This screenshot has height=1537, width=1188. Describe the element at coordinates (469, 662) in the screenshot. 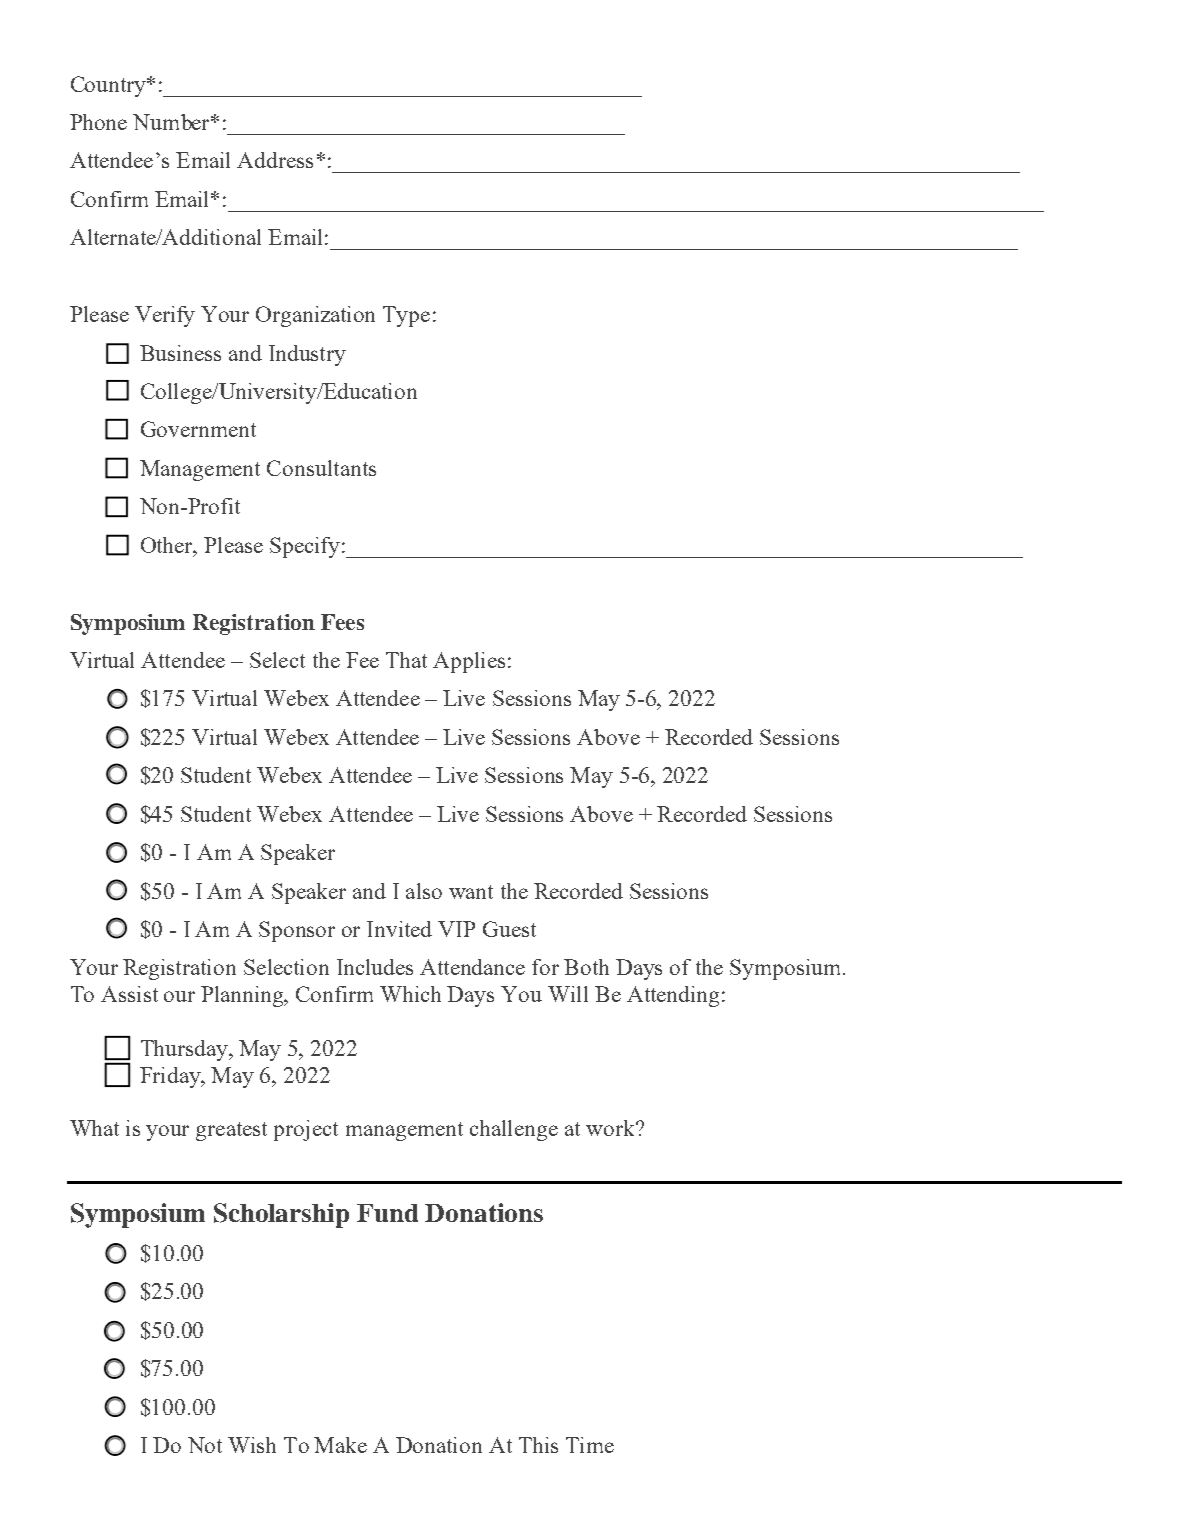

I see `Applies` at that location.
